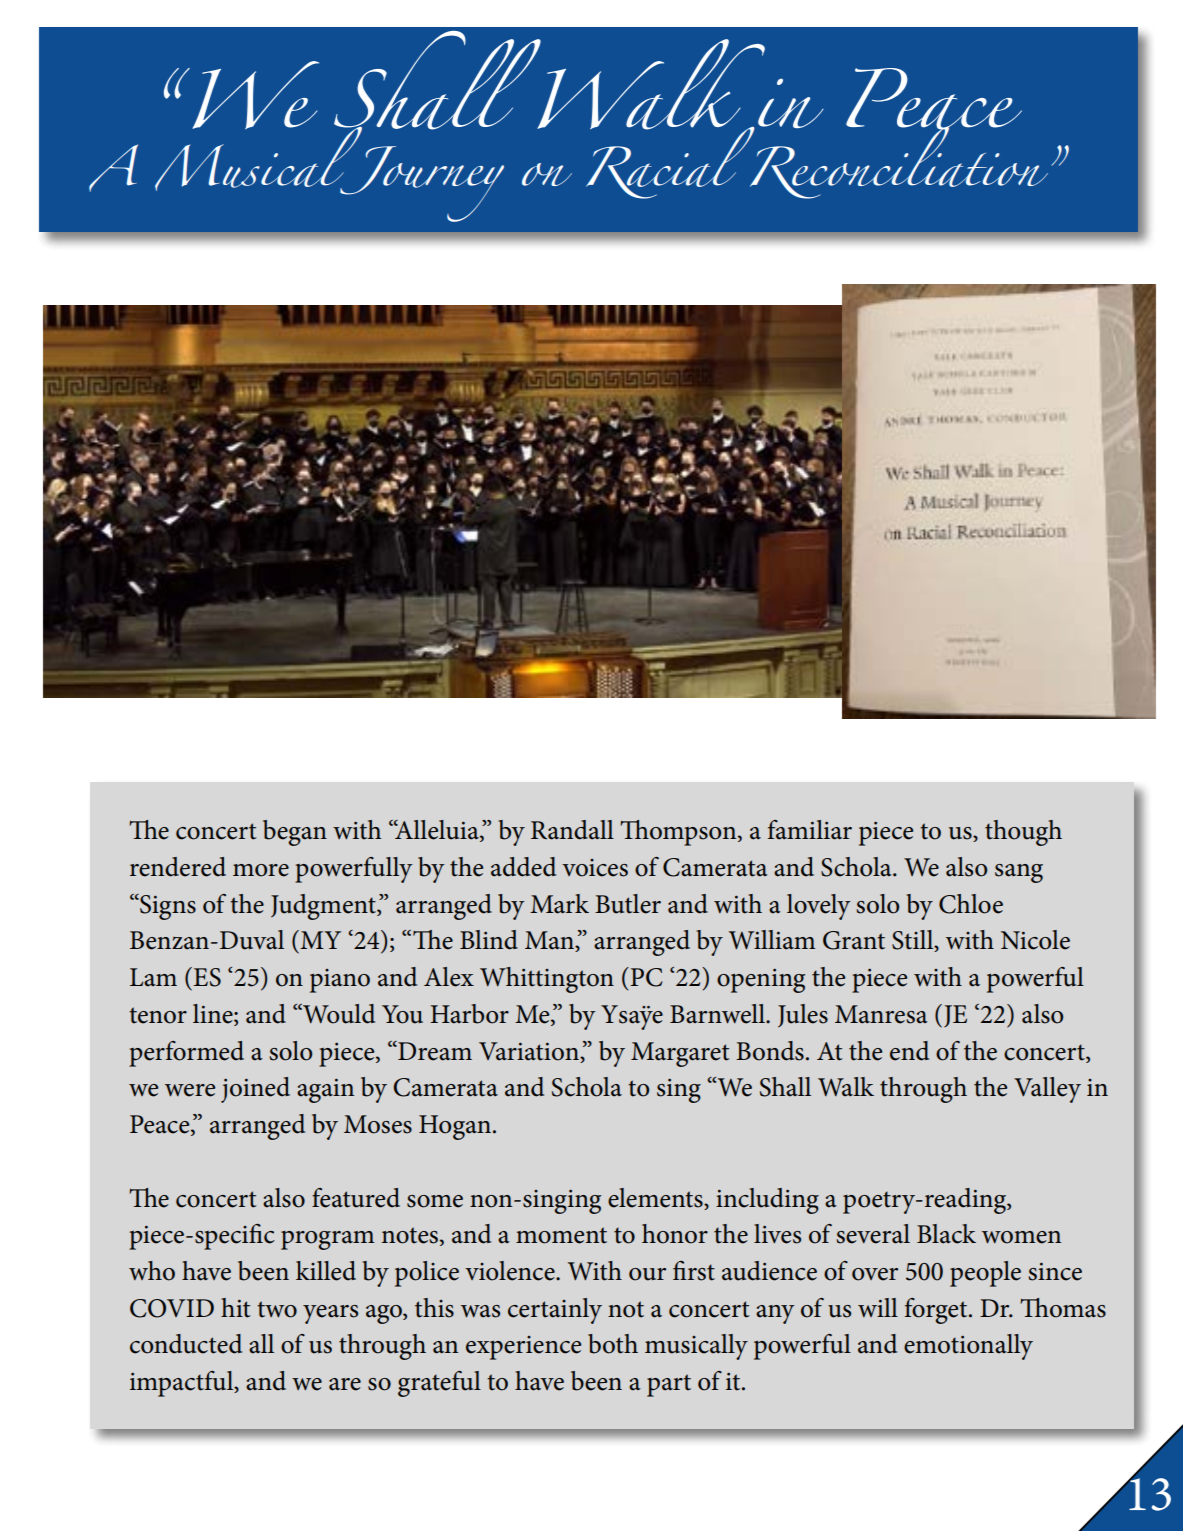 Image resolution: width=1183 pixels, height=1531 pixels. What do you see at coordinates (897, 161) in the screenshot?
I see `Reconciliation` at bounding box center [897, 161].
